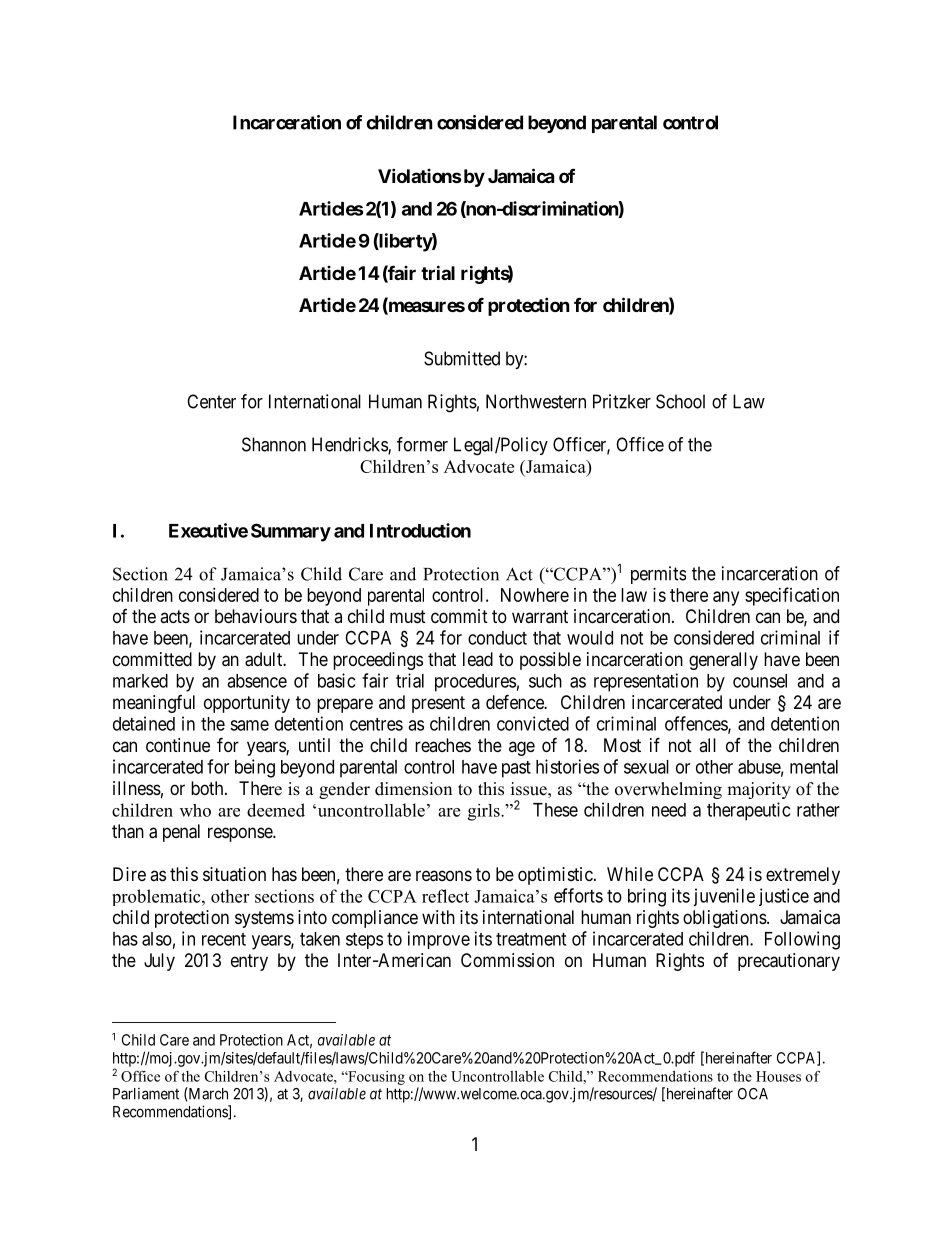 This screenshot has width=952, height=1233. I want to click on acts, so click(175, 616).
